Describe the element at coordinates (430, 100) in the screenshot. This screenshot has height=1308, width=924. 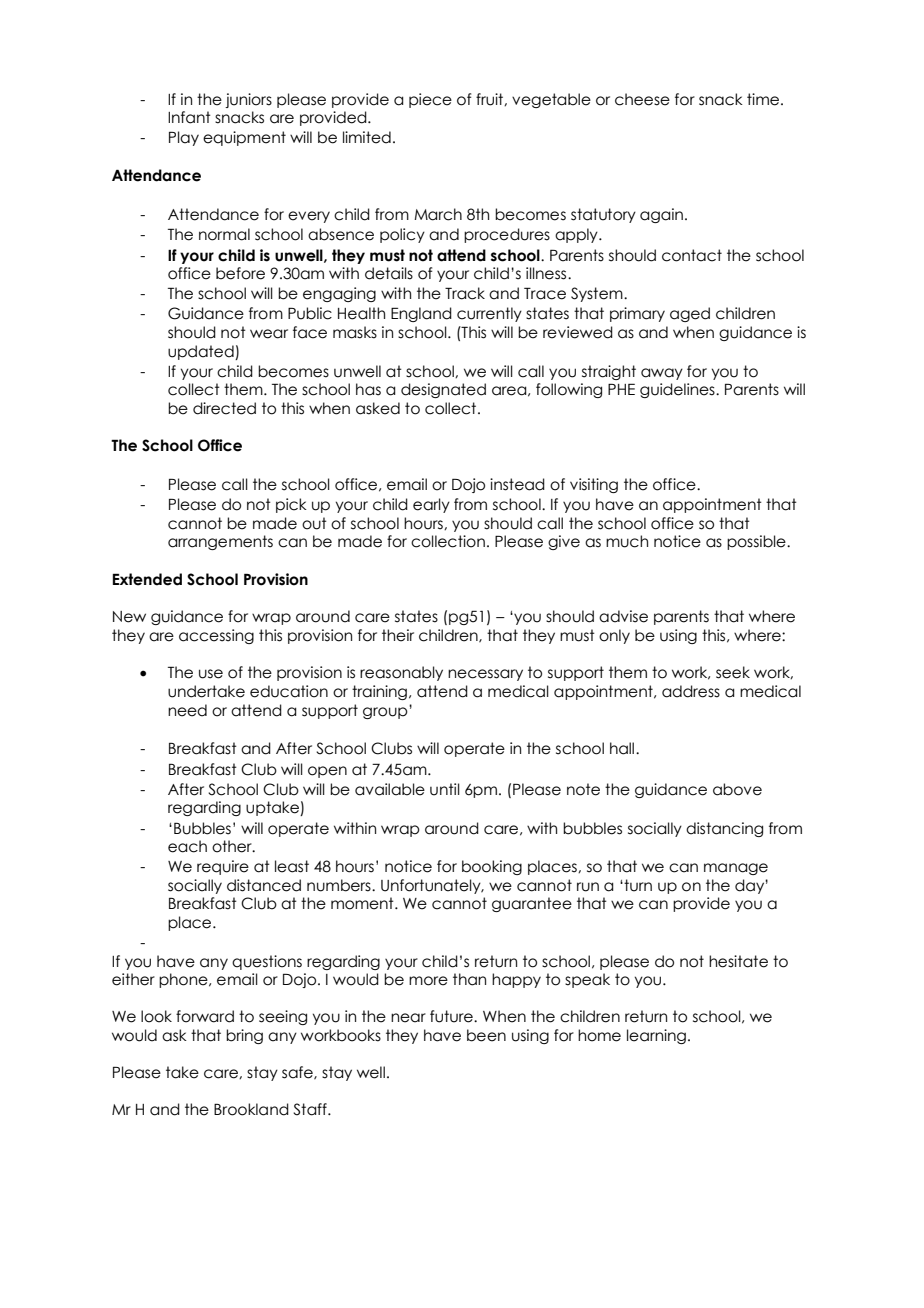
I see `piece` at that location.
